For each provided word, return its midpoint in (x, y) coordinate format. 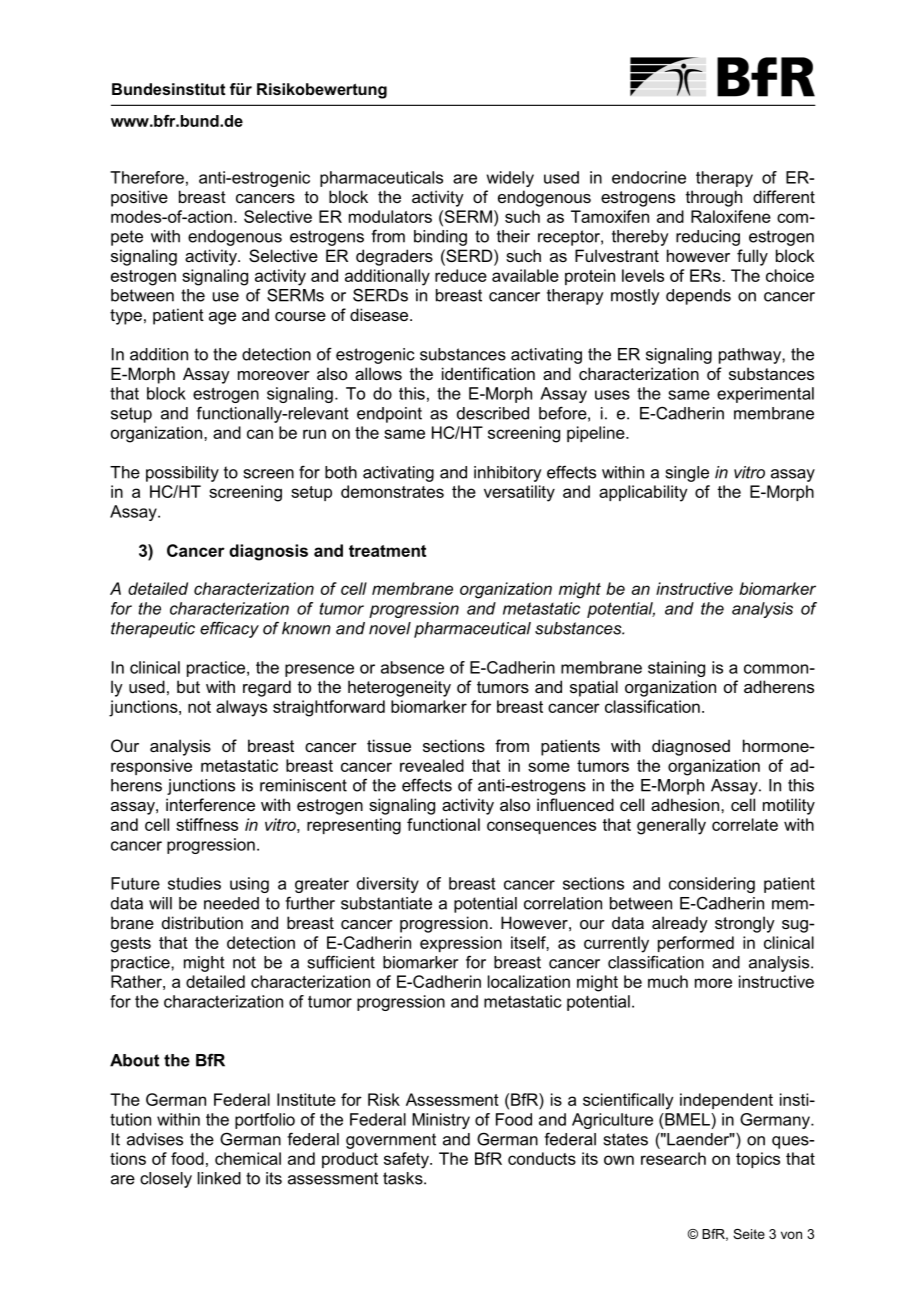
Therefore (147, 177)
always (241, 708)
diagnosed (691, 747)
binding (440, 238)
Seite (749, 1234)
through (714, 198)
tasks (404, 1178)
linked (219, 1178)
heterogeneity (399, 688)
